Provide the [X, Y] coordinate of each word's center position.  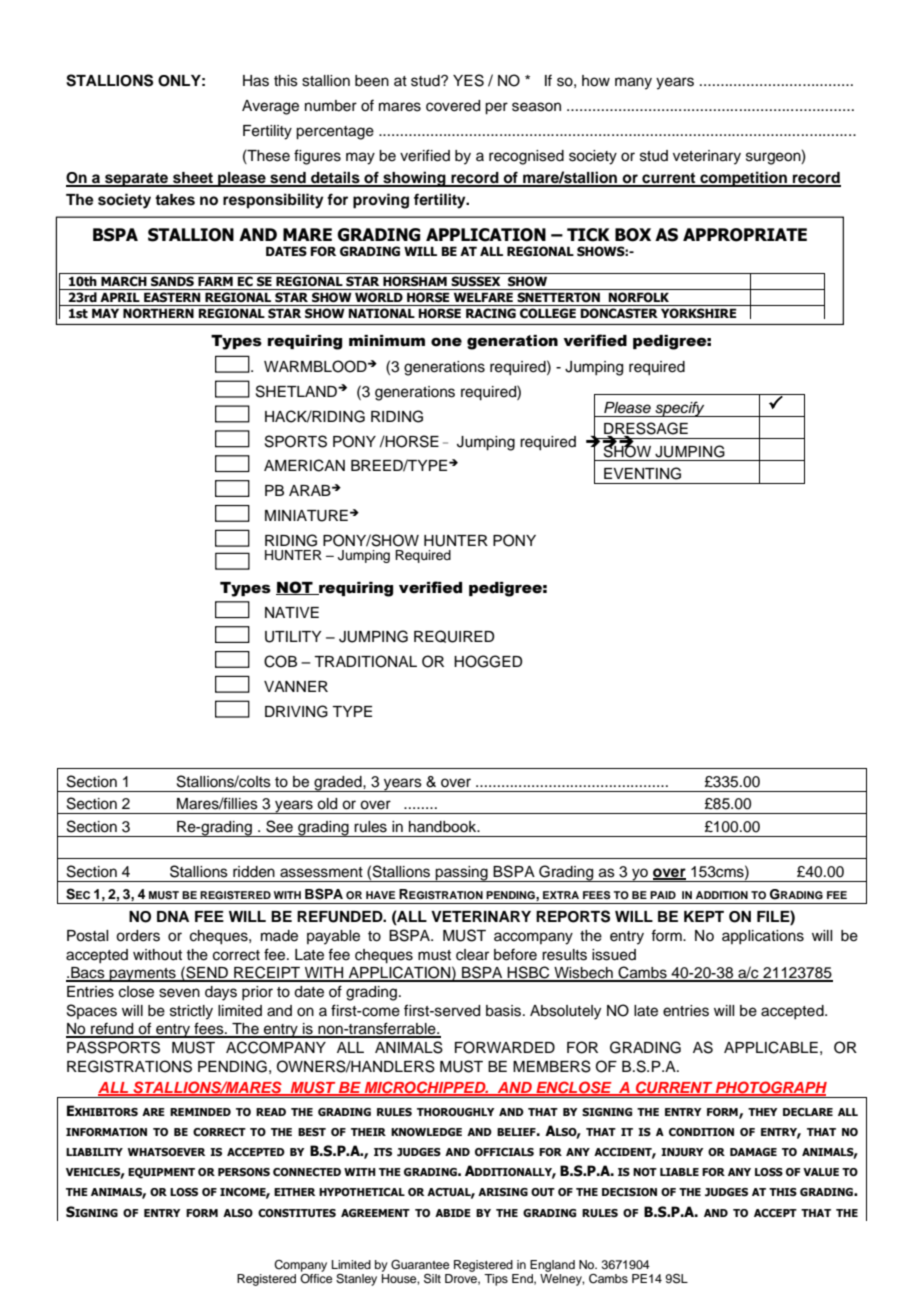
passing [462, 874]
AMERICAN [304, 465]
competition [743, 179]
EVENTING [642, 473]
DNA [173, 916]
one [446, 342]
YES [468, 80]
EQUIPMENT [161, 1173]
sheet [193, 179]
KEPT [704, 916]
